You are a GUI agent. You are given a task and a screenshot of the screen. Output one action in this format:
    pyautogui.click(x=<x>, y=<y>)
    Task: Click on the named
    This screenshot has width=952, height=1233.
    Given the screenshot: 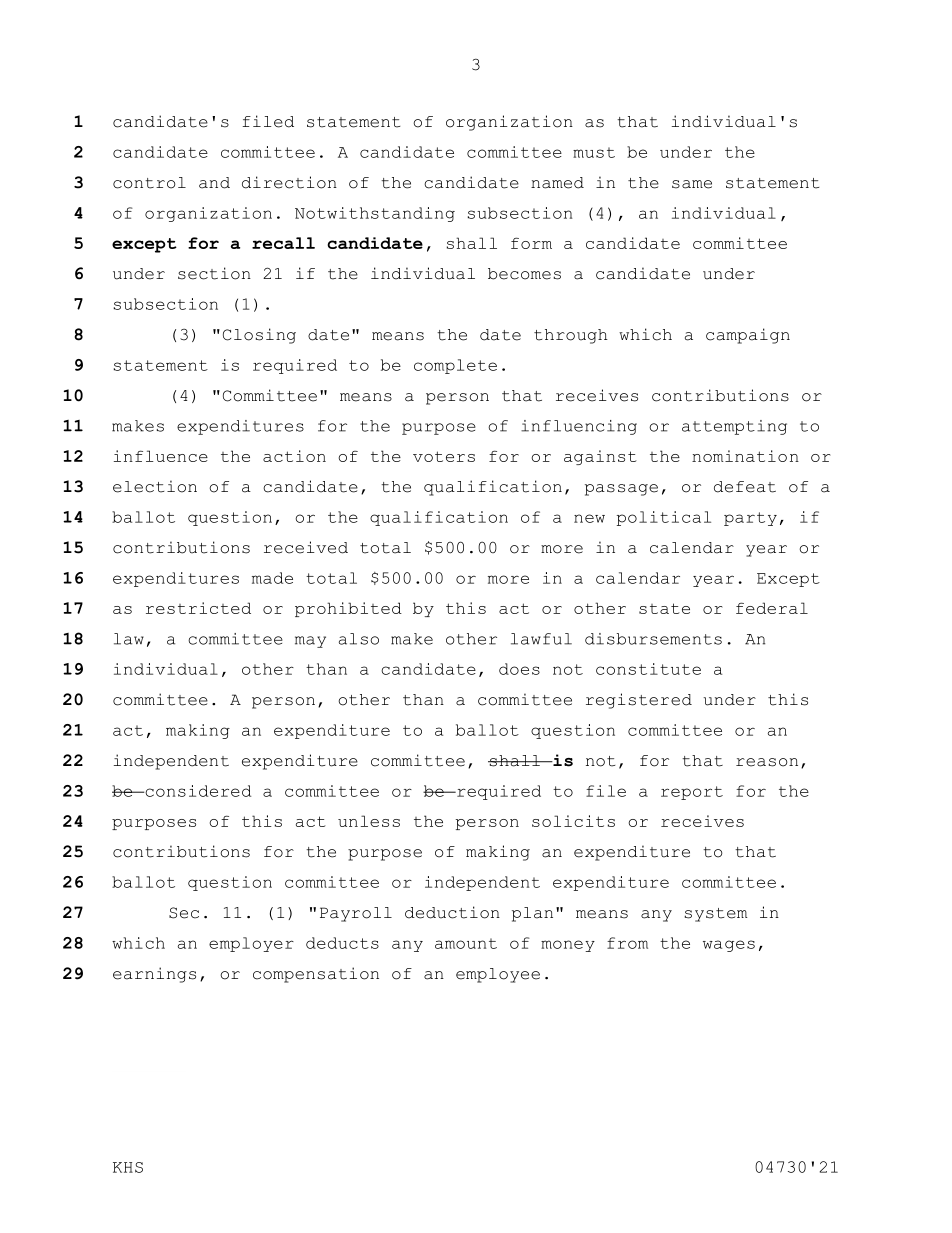 What is the action you would take?
    pyautogui.click(x=557, y=183)
